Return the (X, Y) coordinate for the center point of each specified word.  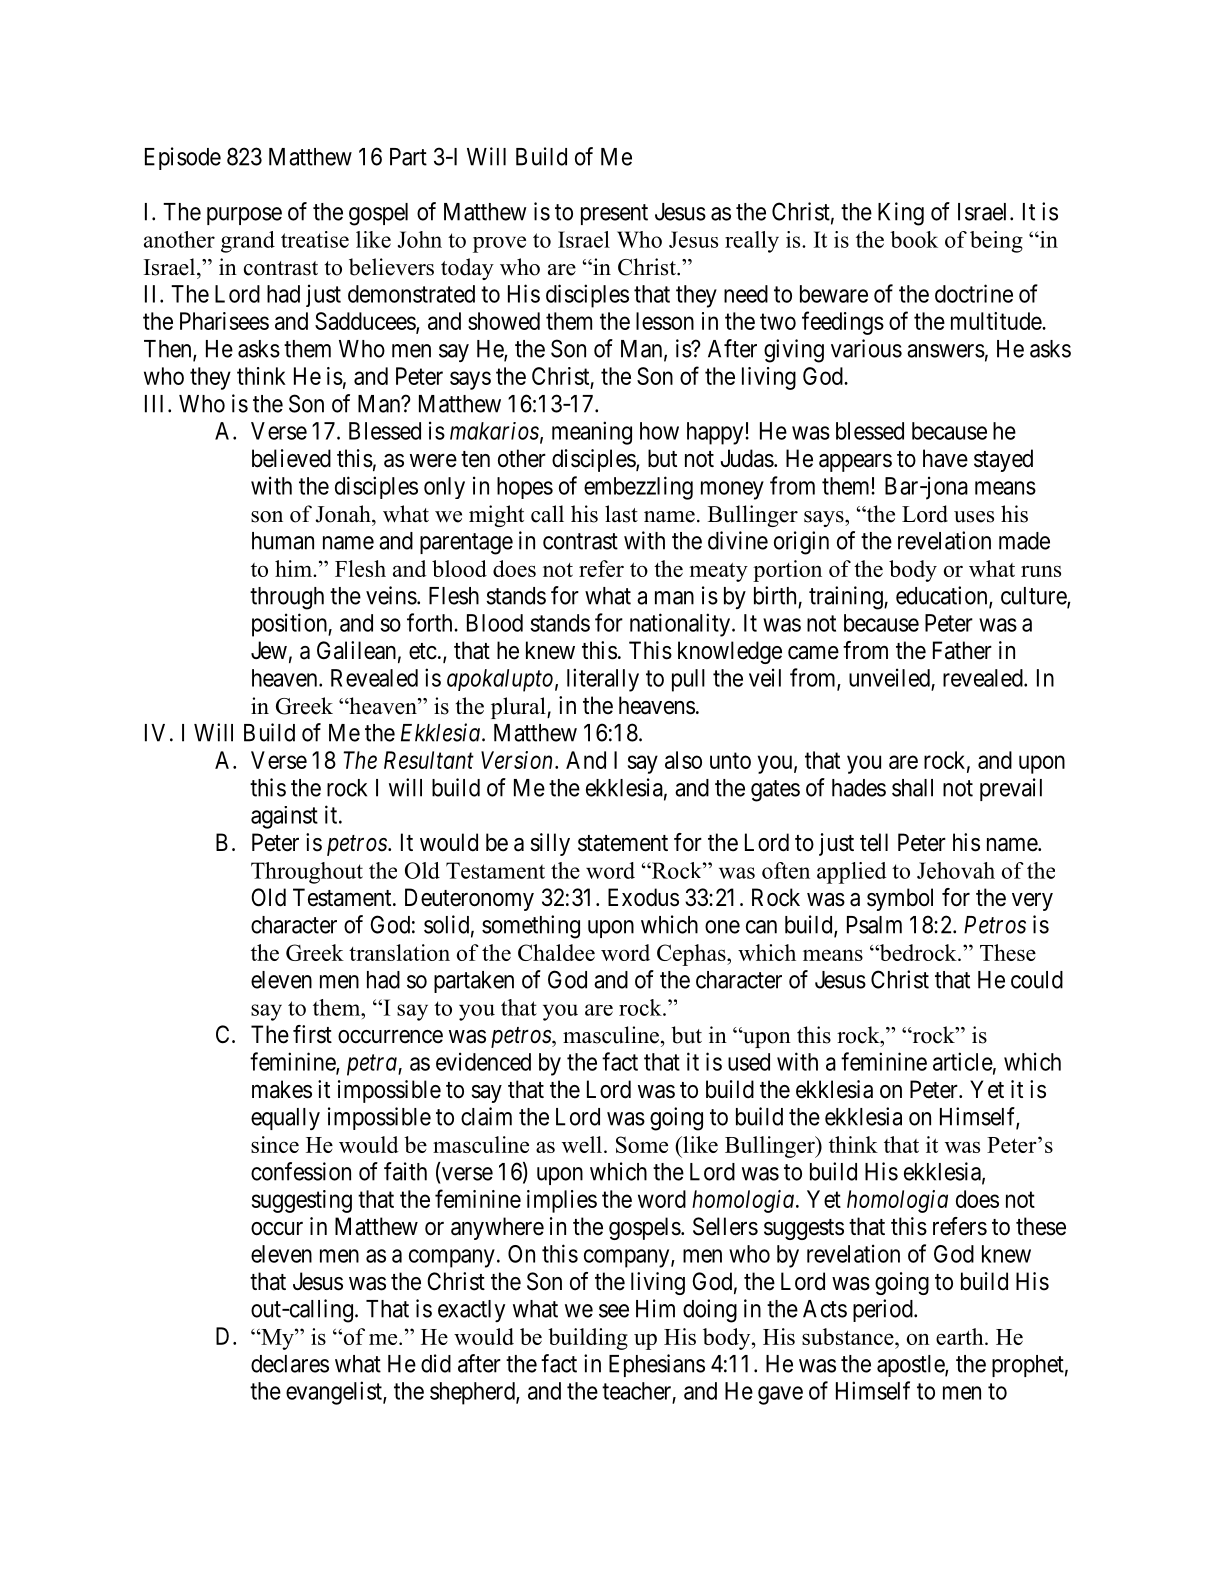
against (284, 817)
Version (516, 760)
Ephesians (657, 1365)
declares (290, 1364)
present (614, 214)
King (901, 214)
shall (912, 788)
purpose (244, 216)
